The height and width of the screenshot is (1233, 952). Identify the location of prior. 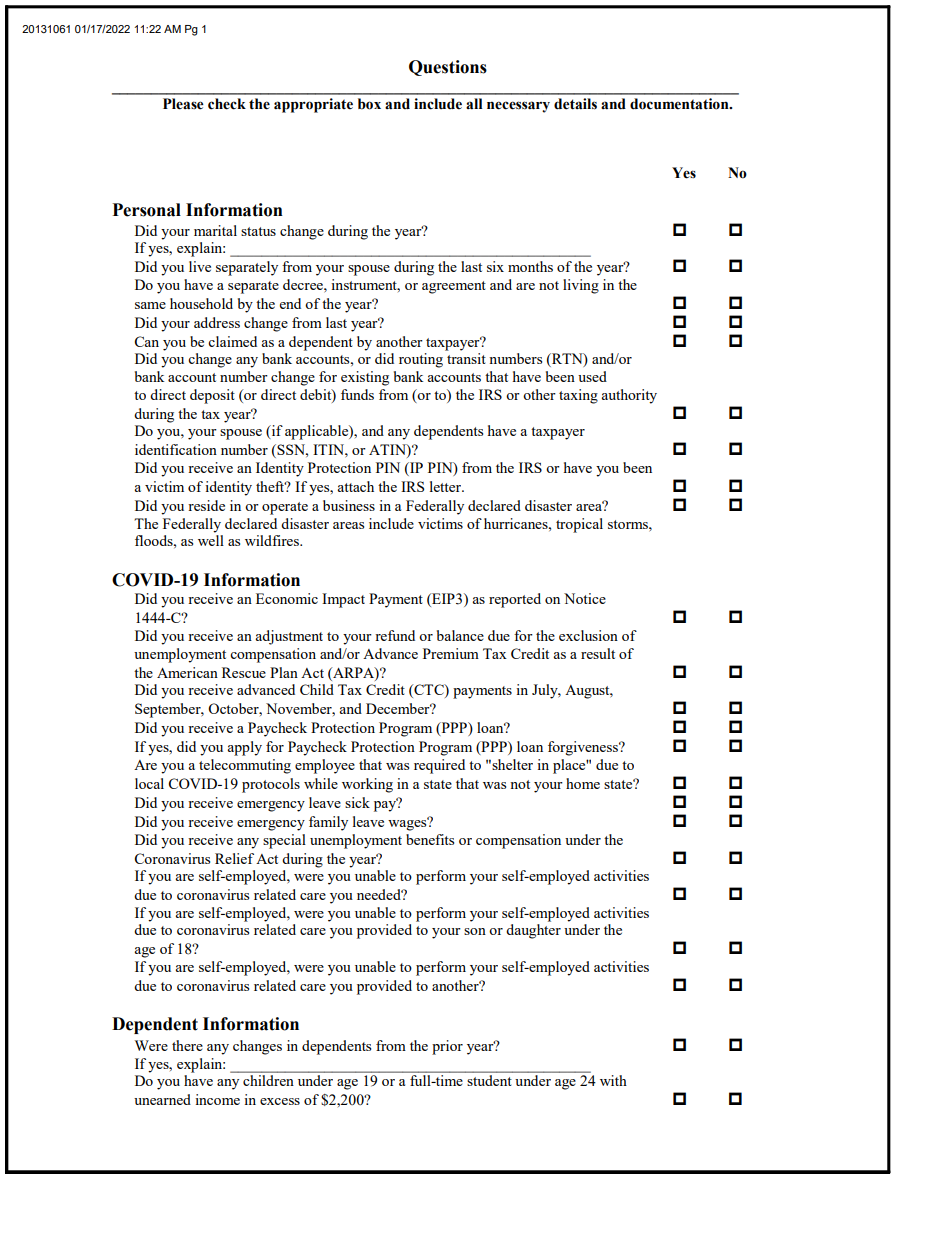
(447, 1047).
